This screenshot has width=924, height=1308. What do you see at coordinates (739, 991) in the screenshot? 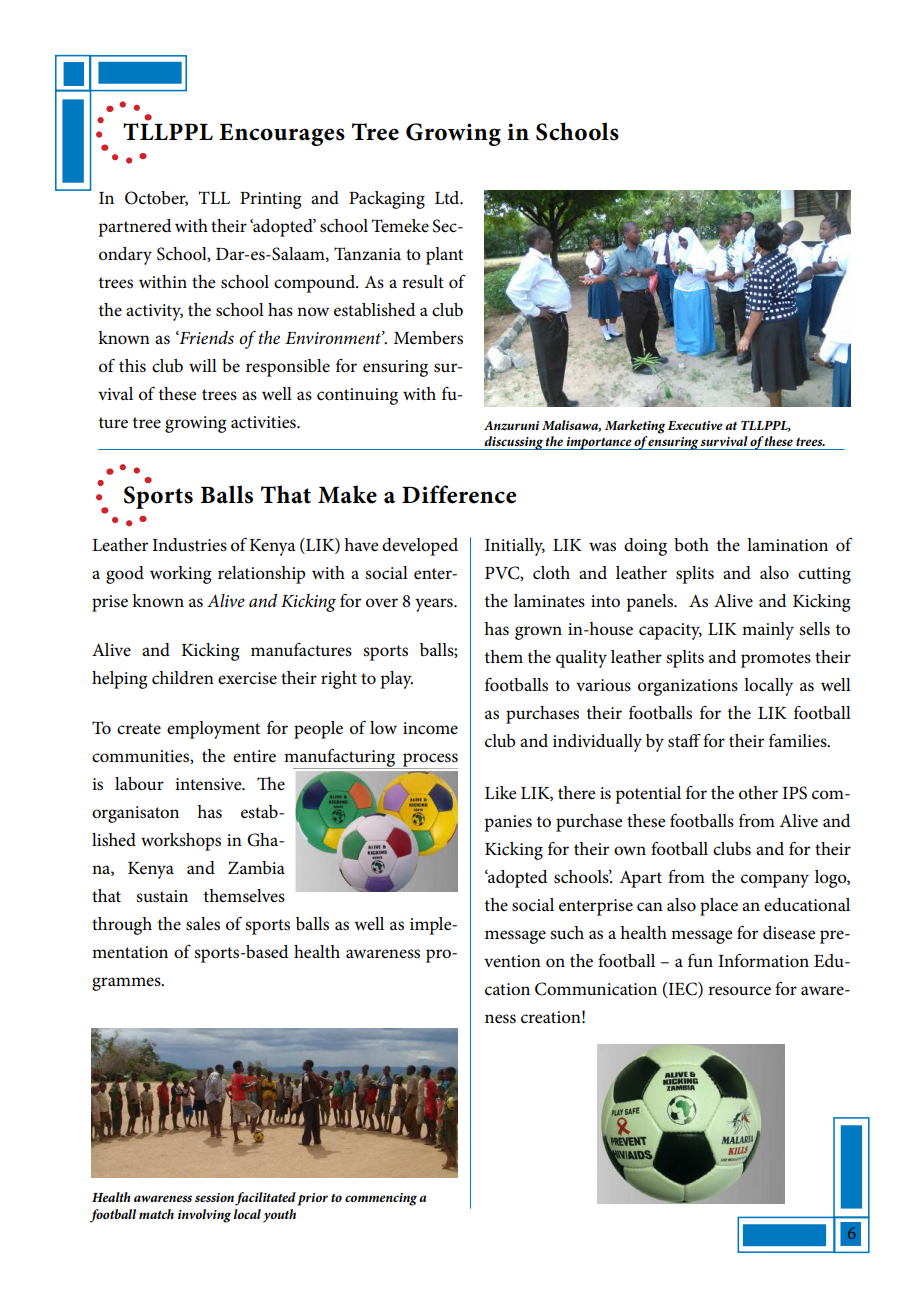
I see `resource` at bounding box center [739, 991].
